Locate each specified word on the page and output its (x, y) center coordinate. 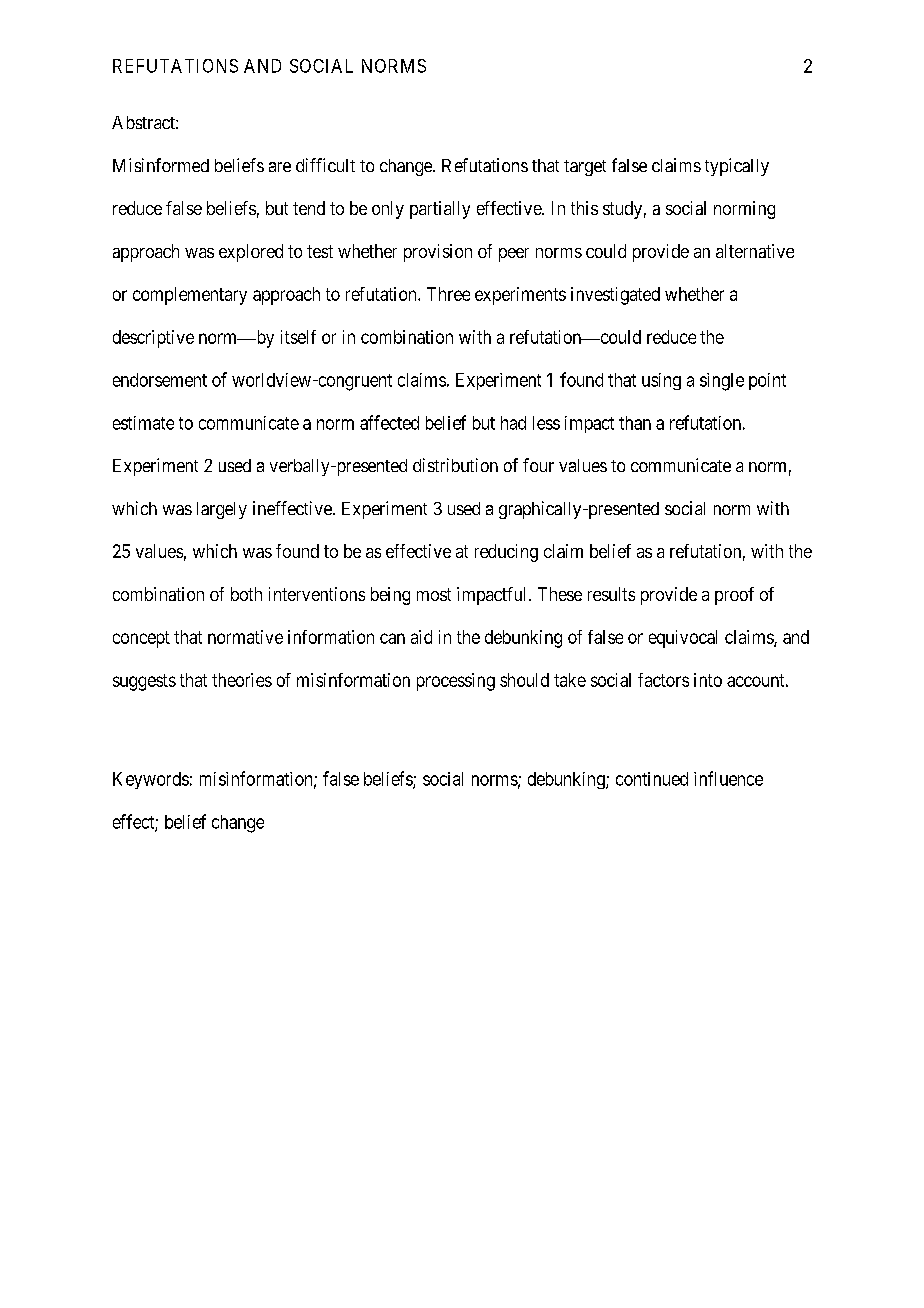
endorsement (160, 380)
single (722, 382)
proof (734, 596)
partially (440, 210)
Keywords (151, 780)
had (513, 423)
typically (737, 167)
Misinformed (161, 165)
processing (456, 682)
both (246, 594)
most (434, 594)
